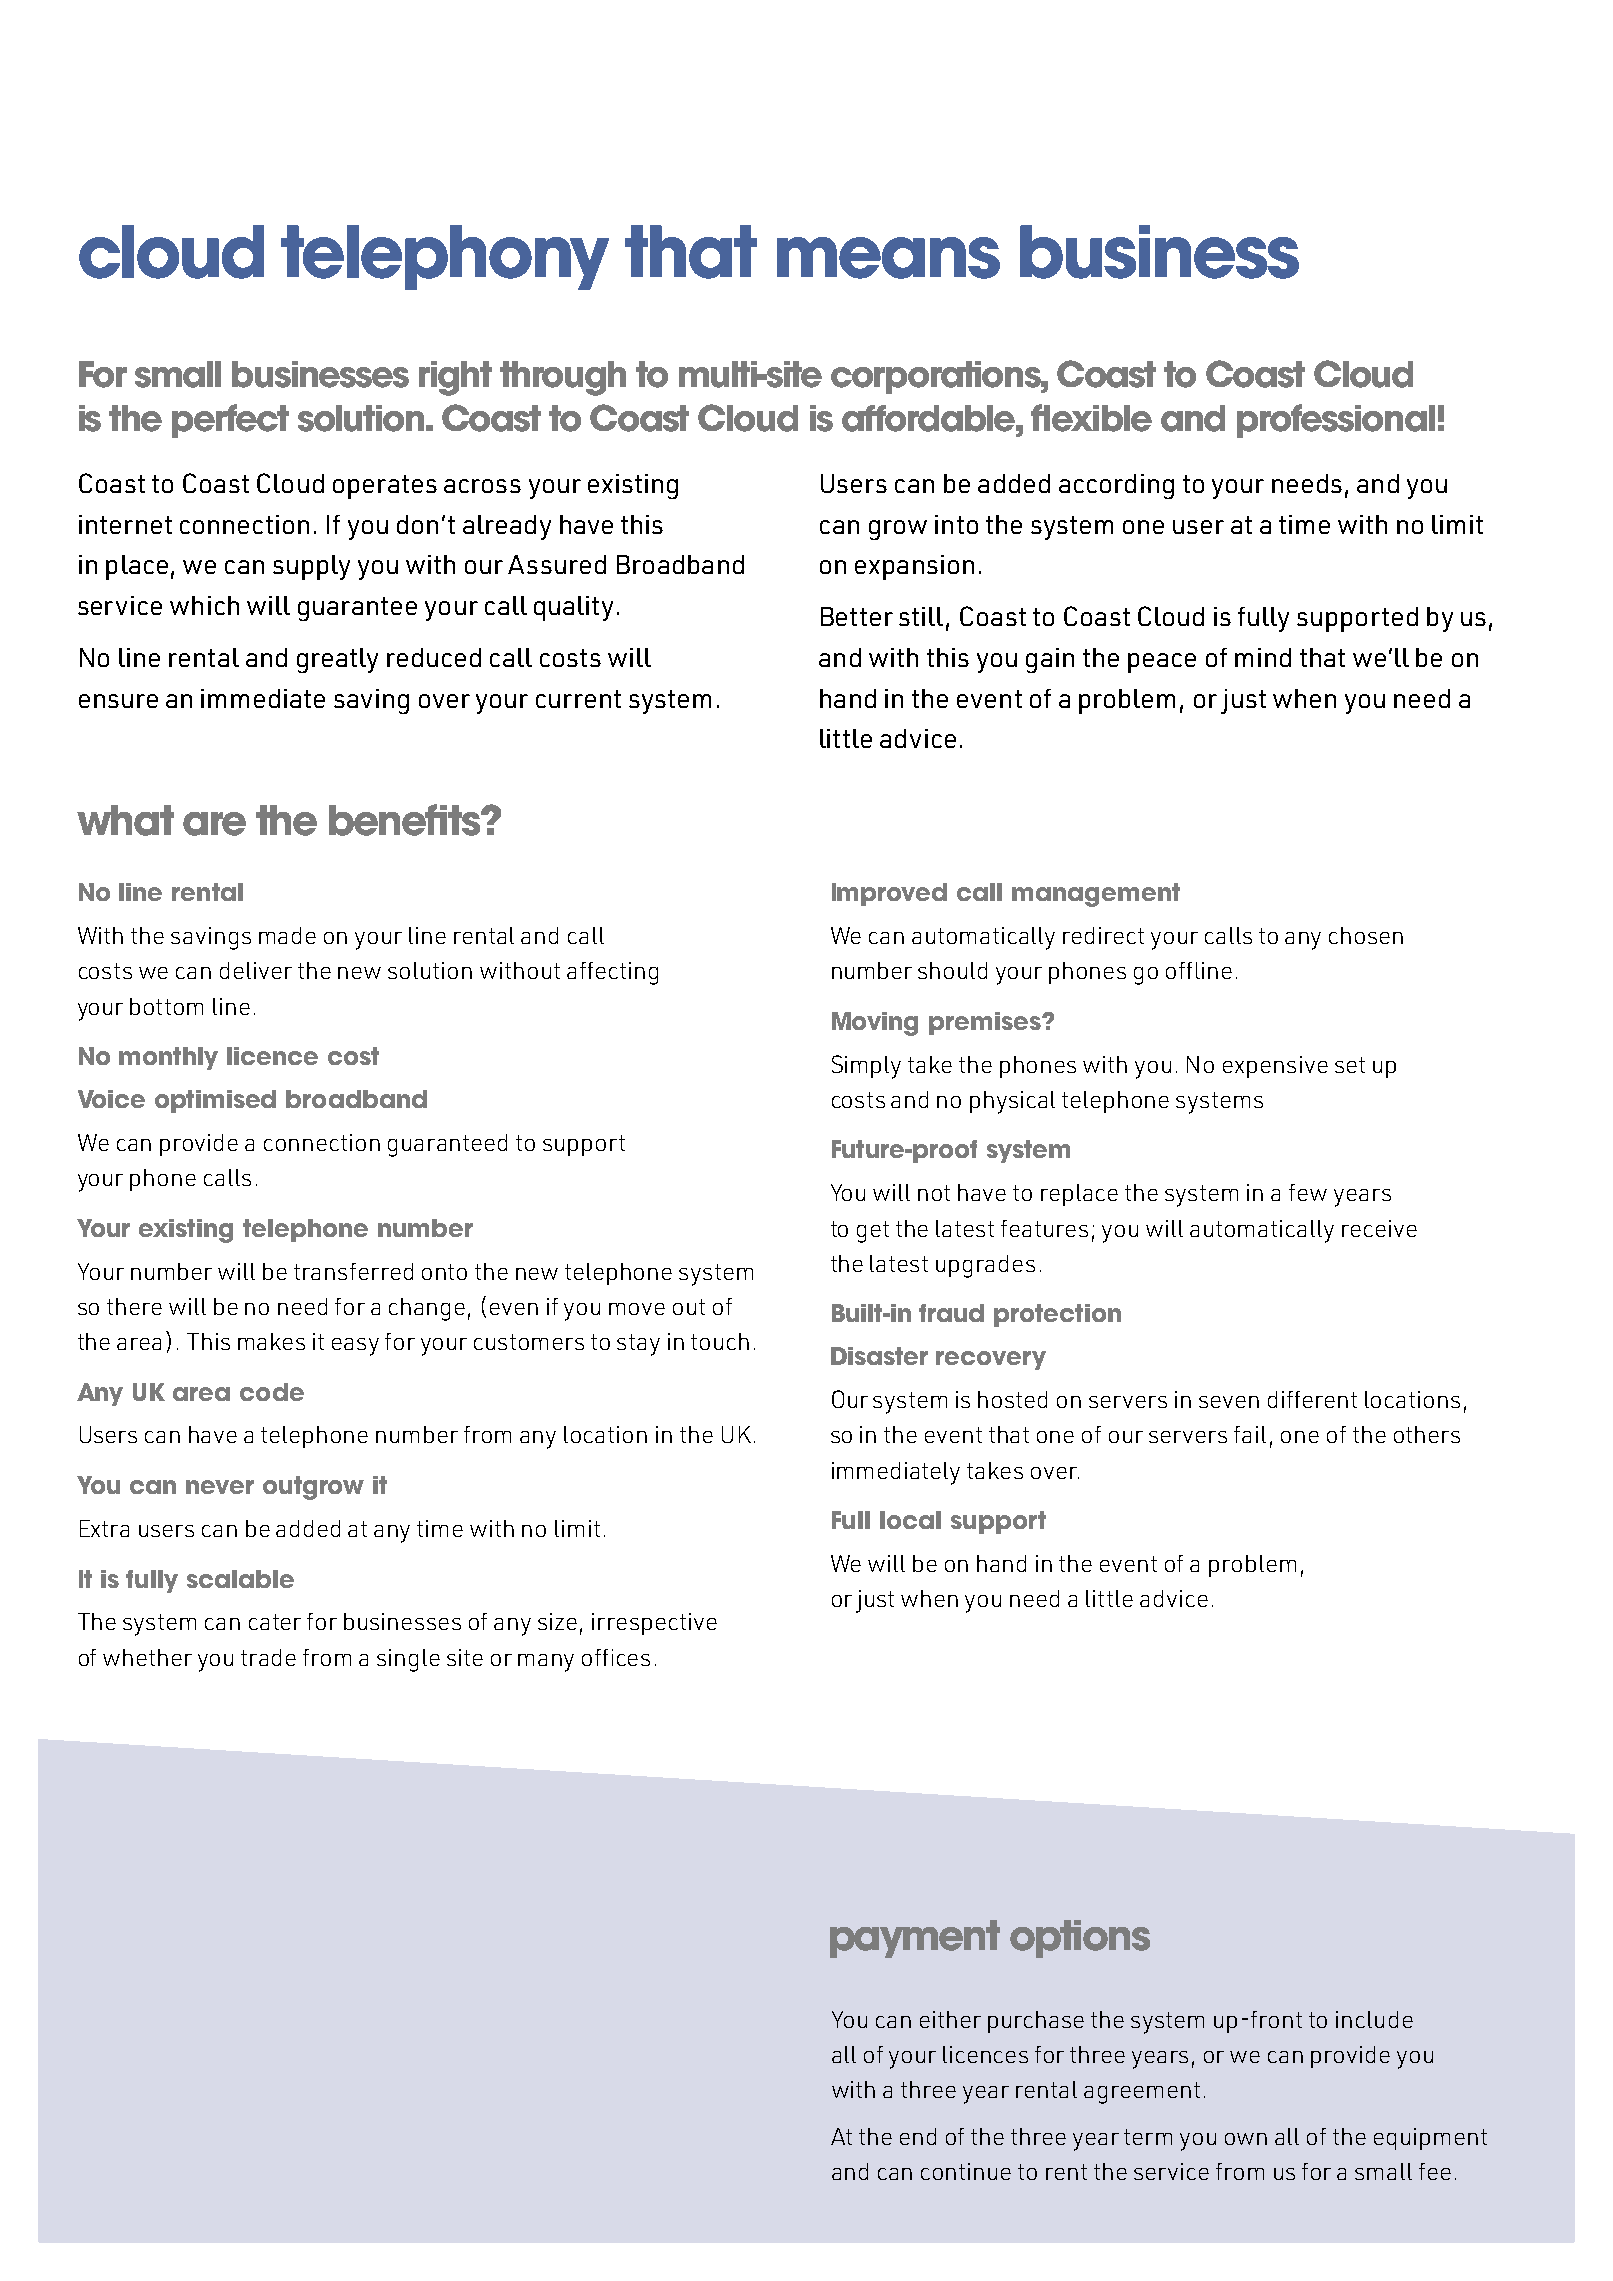 This page has width=1613, height=2281. I want to click on end, so click(918, 2136).
